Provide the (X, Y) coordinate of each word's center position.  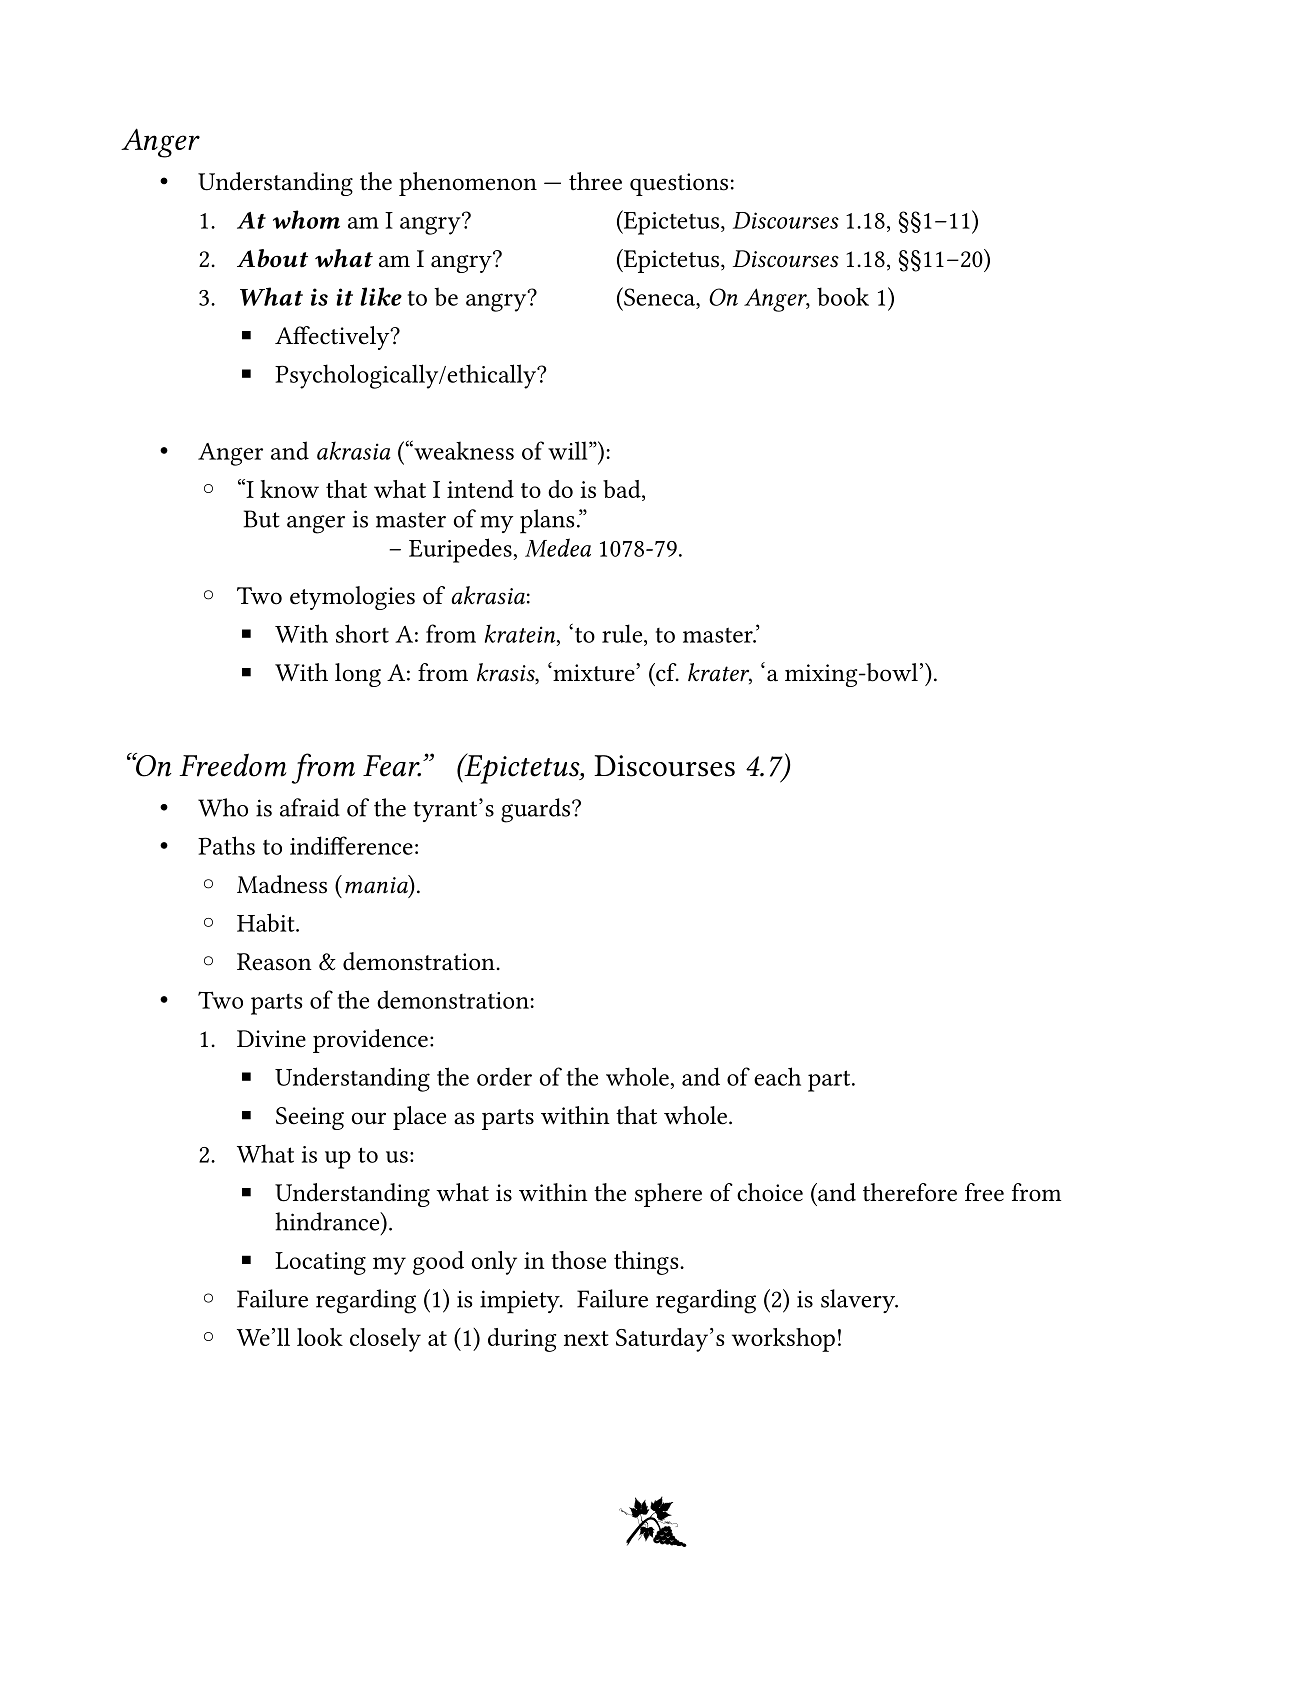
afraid (310, 807)
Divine (271, 1039)
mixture (594, 672)
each (777, 1076)
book (843, 296)
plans (547, 521)
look (320, 1337)
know (289, 489)
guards (537, 810)
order (504, 1076)
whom (306, 219)
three (595, 181)
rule (623, 633)
